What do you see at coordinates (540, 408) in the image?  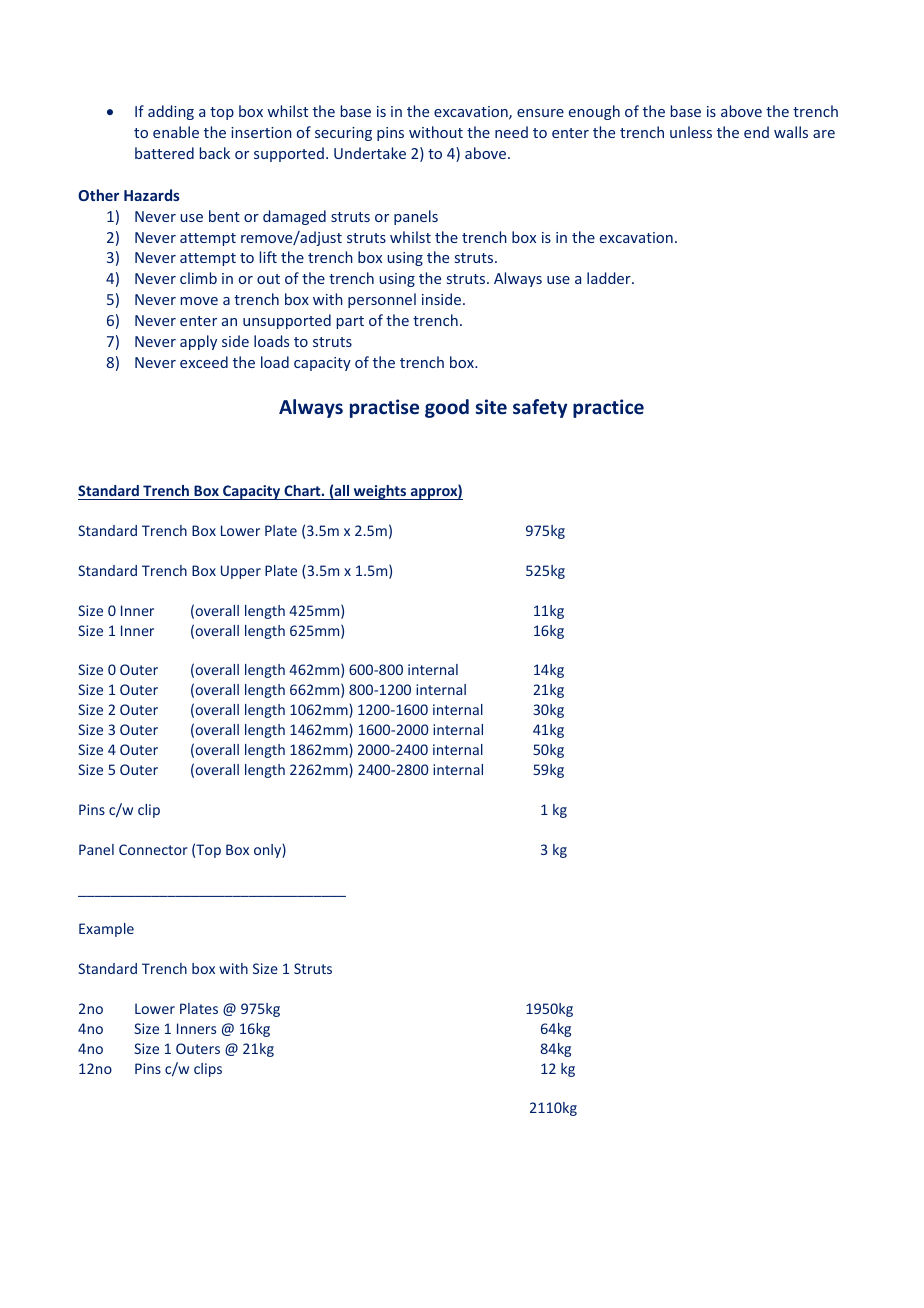 I see `safety` at bounding box center [540, 408].
